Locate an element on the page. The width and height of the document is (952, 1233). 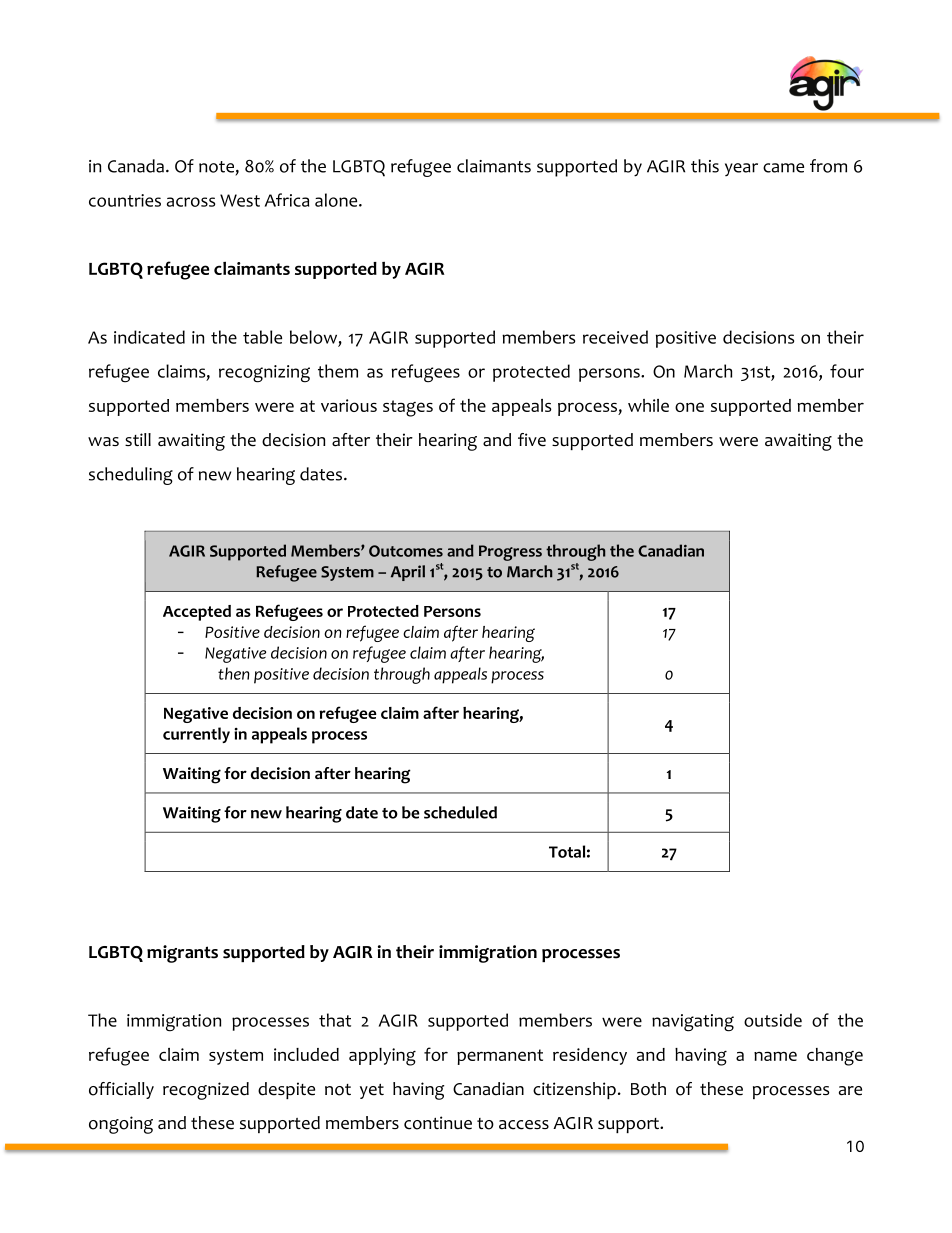
migrants is located at coordinates (182, 954).
